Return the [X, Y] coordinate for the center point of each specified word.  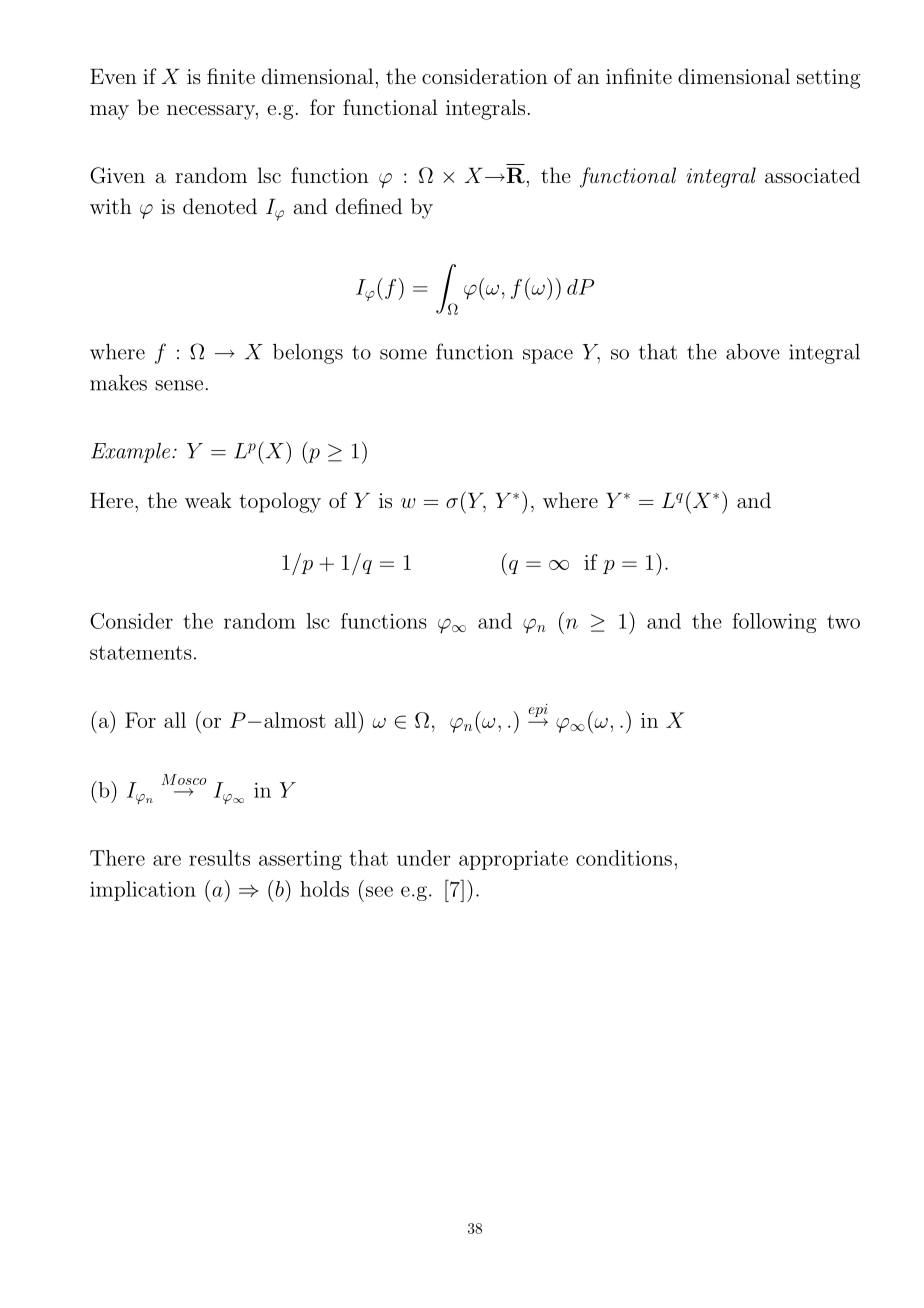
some [403, 354]
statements [141, 653]
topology [280, 502]
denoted [220, 206]
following [775, 623]
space [548, 356]
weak [208, 500]
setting [828, 79]
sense [179, 385]
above [753, 352]
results [219, 858]
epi [538, 711]
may [109, 112]
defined [369, 206]
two [843, 622]
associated [812, 175]
